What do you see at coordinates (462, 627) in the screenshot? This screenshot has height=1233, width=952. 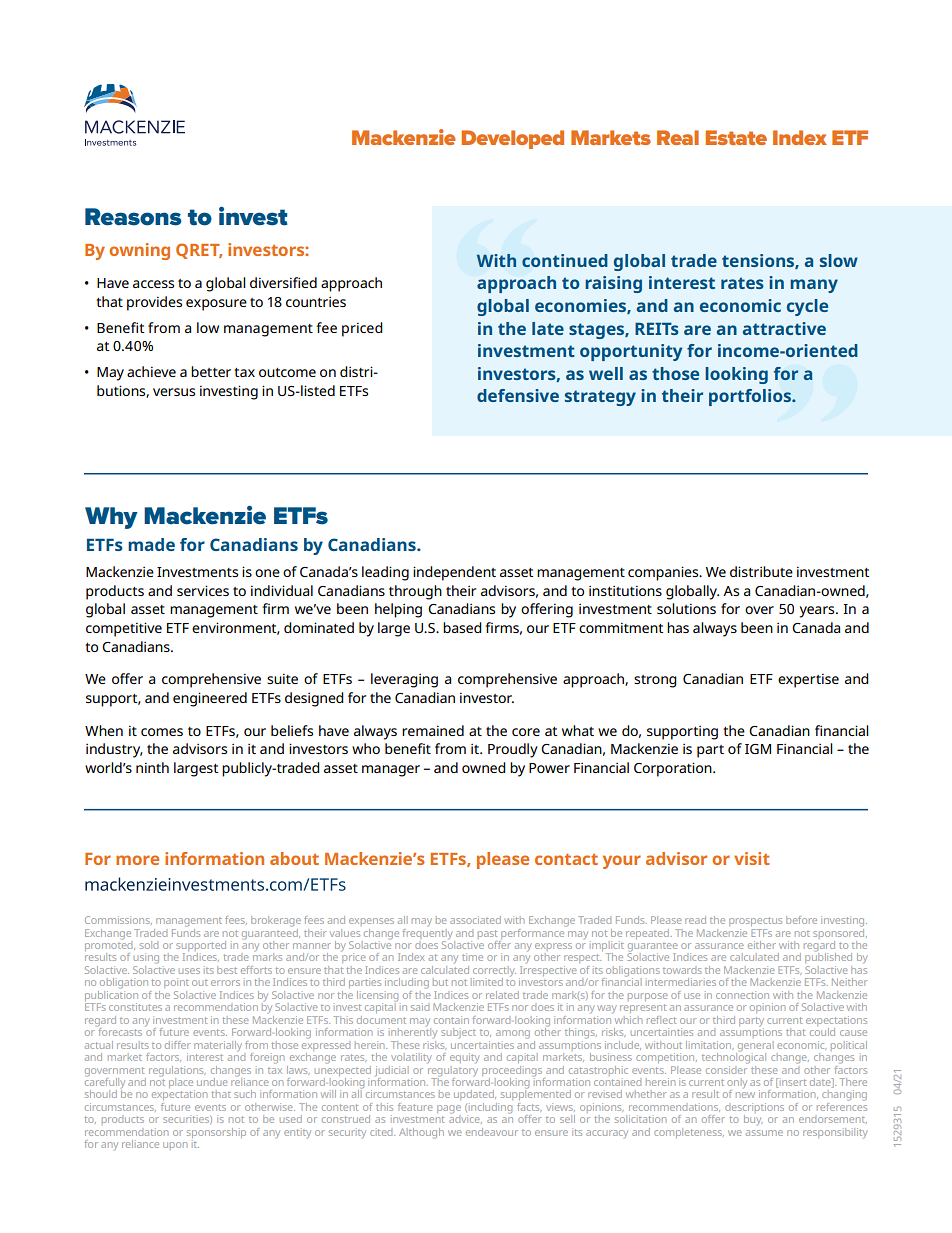 I see `based` at bounding box center [462, 627].
